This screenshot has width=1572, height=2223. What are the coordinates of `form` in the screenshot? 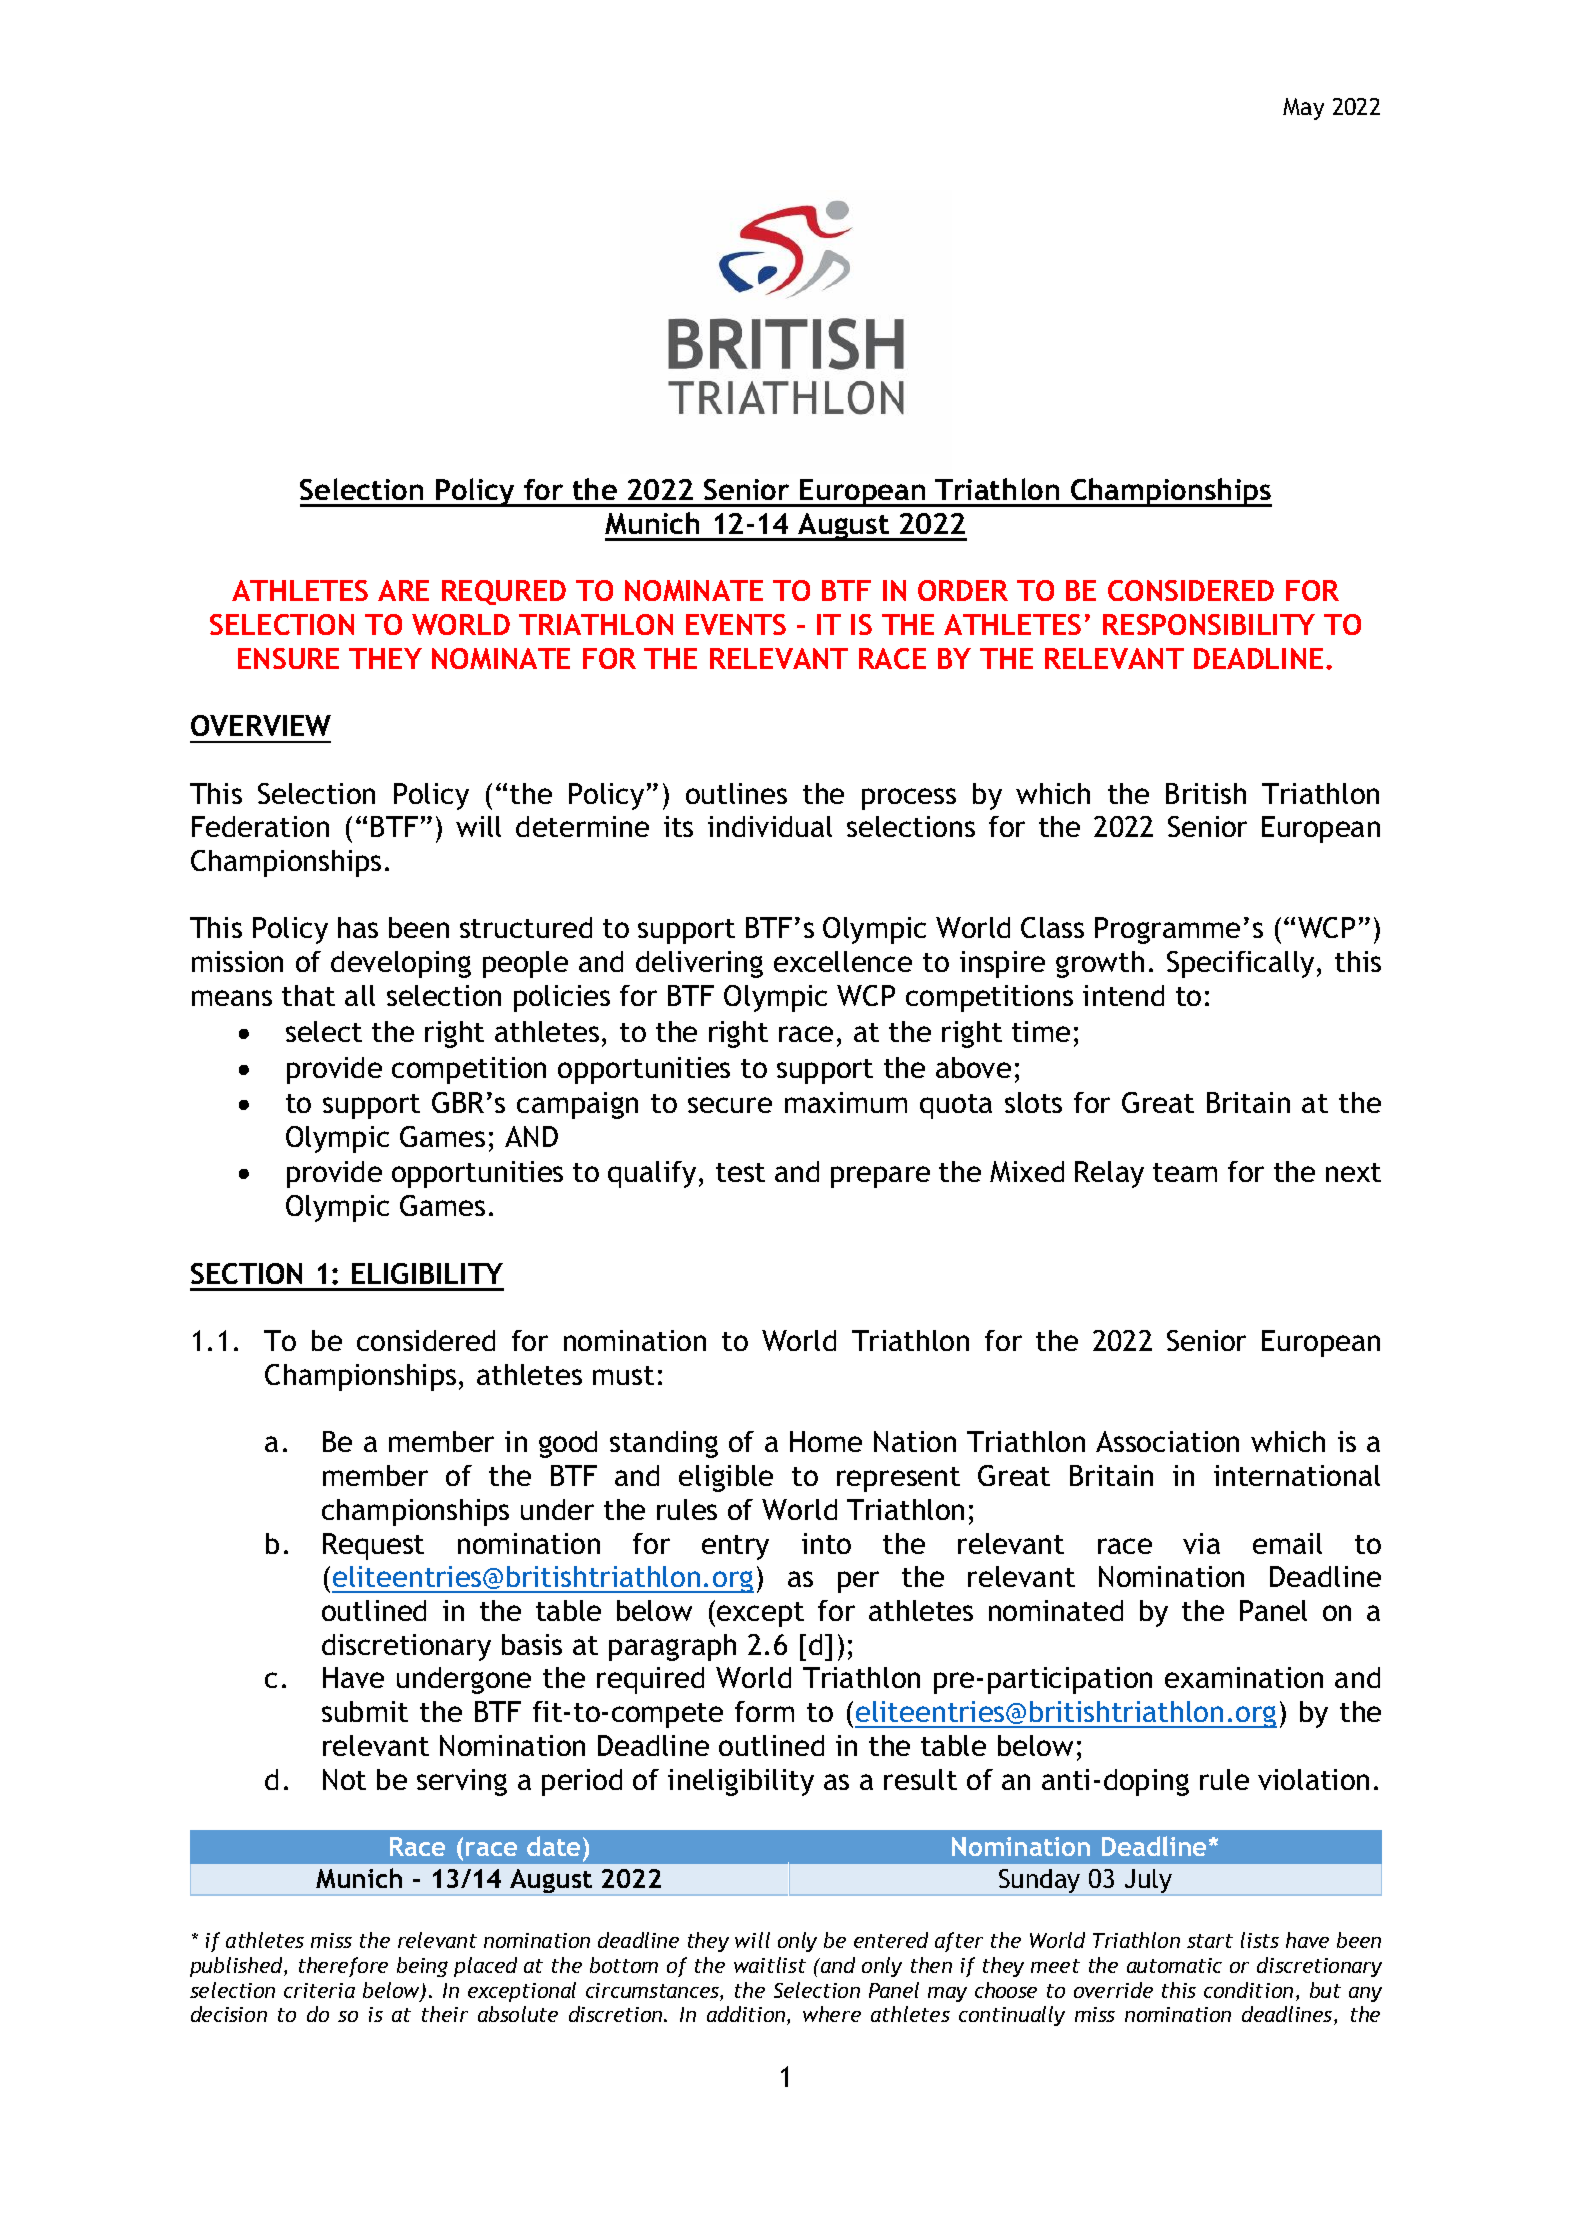 It's located at (764, 1711).
